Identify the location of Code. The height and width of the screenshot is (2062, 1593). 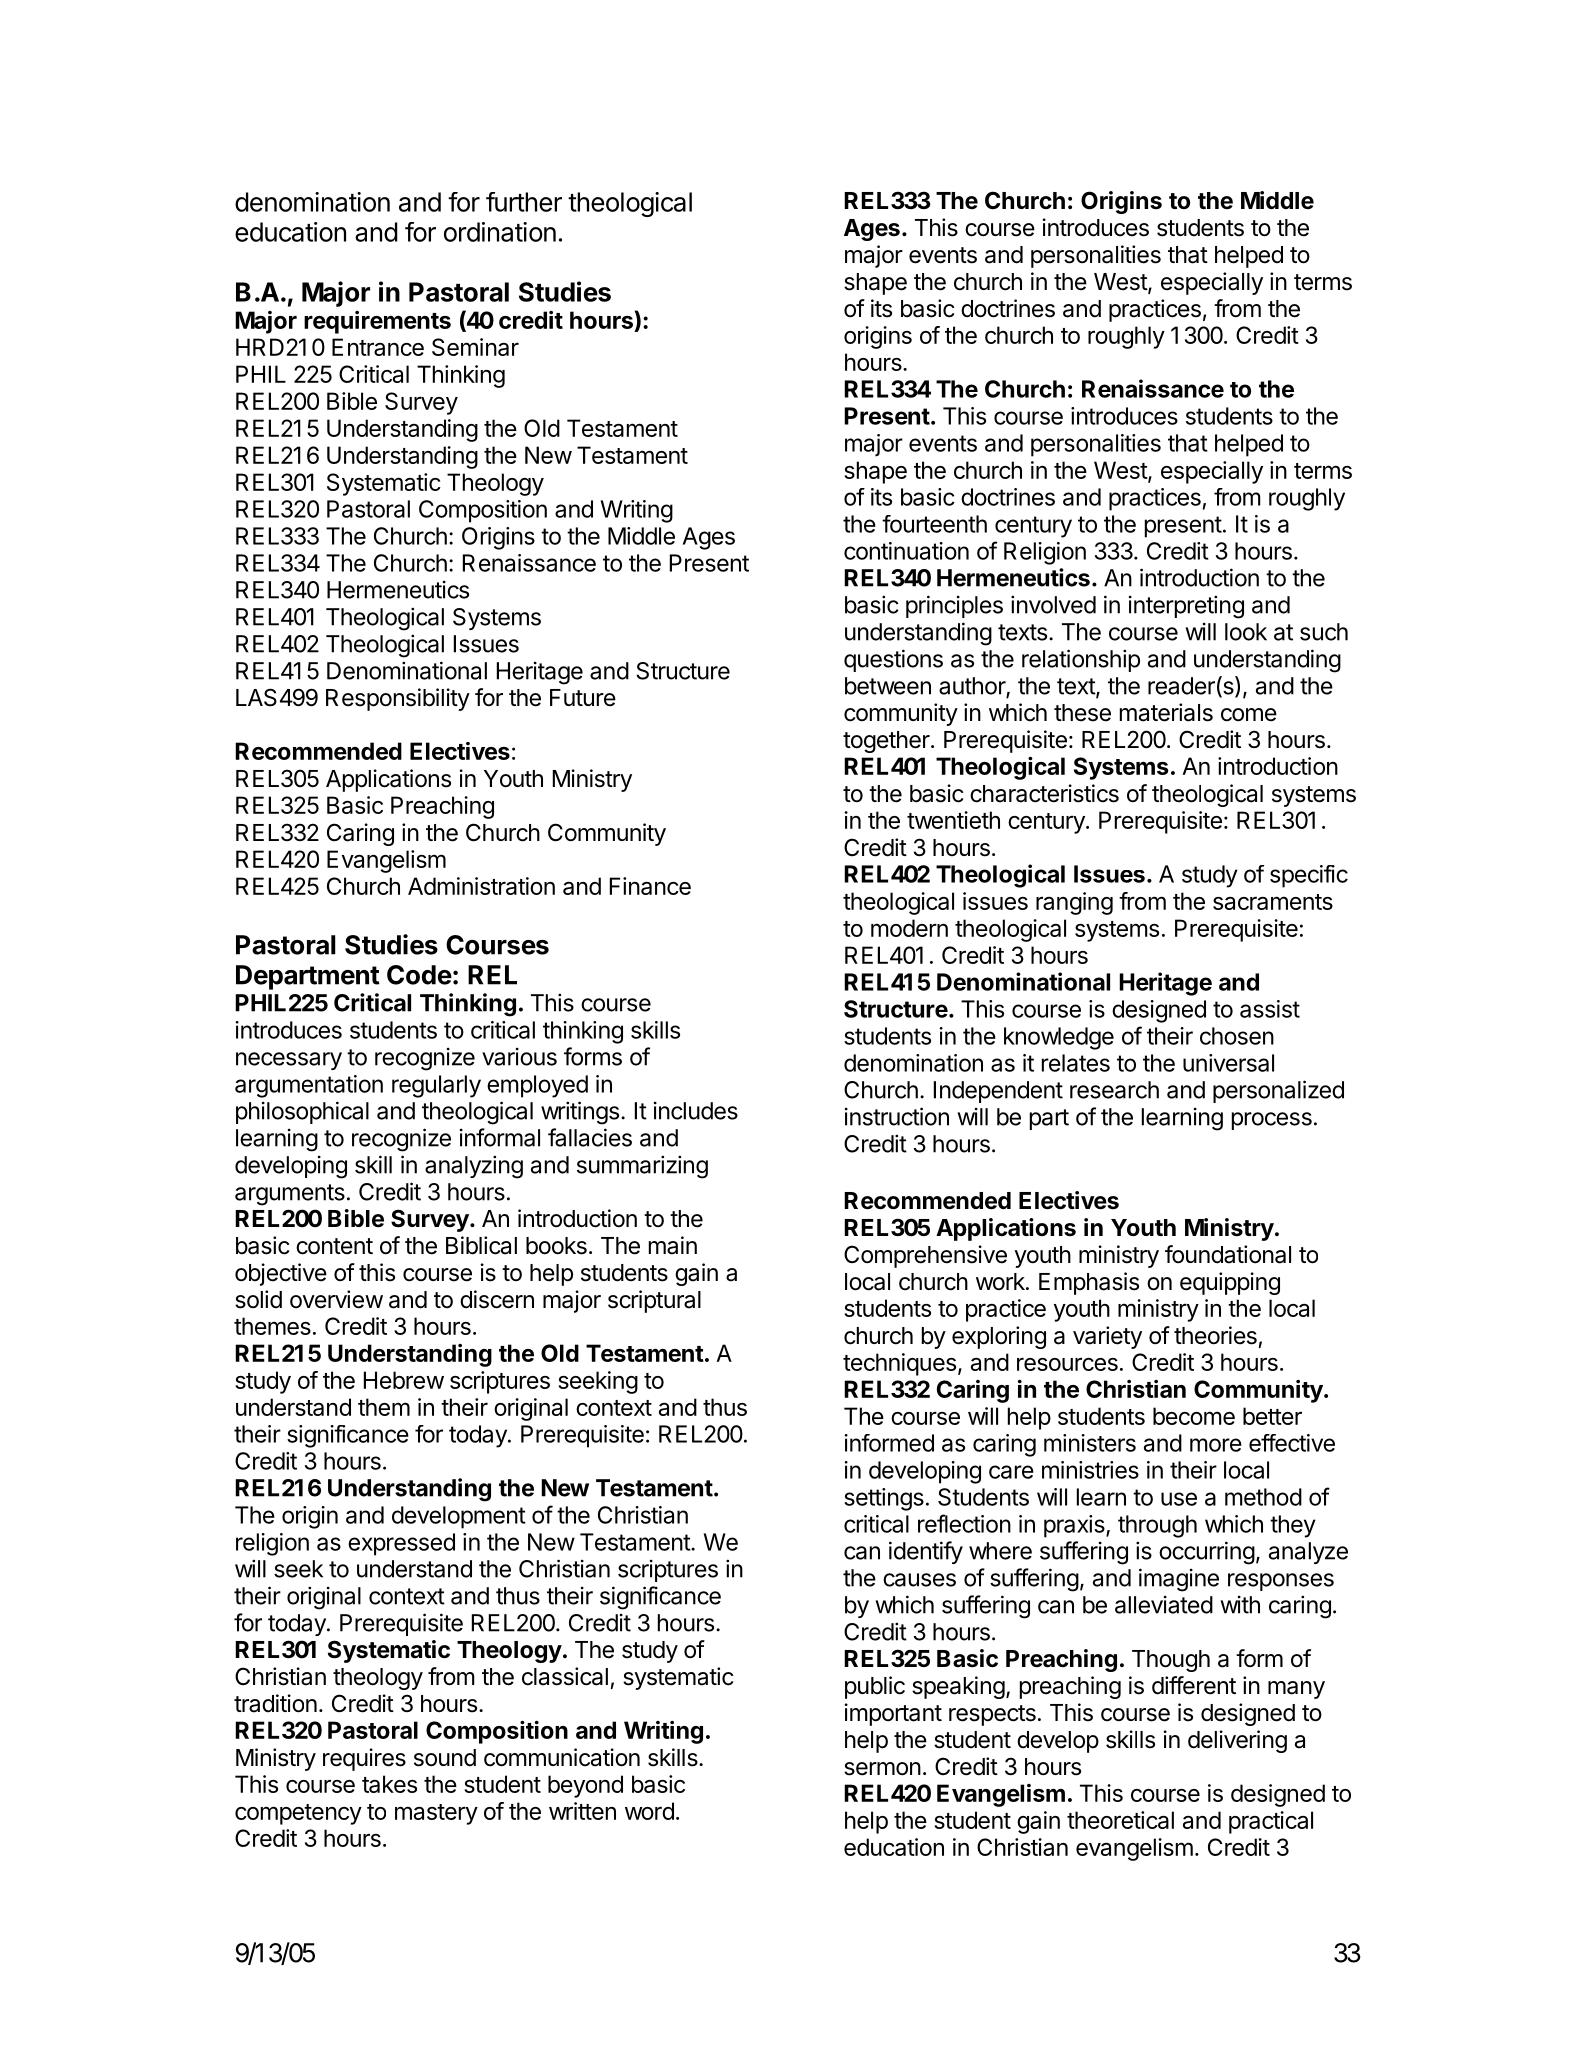
(419, 975).
